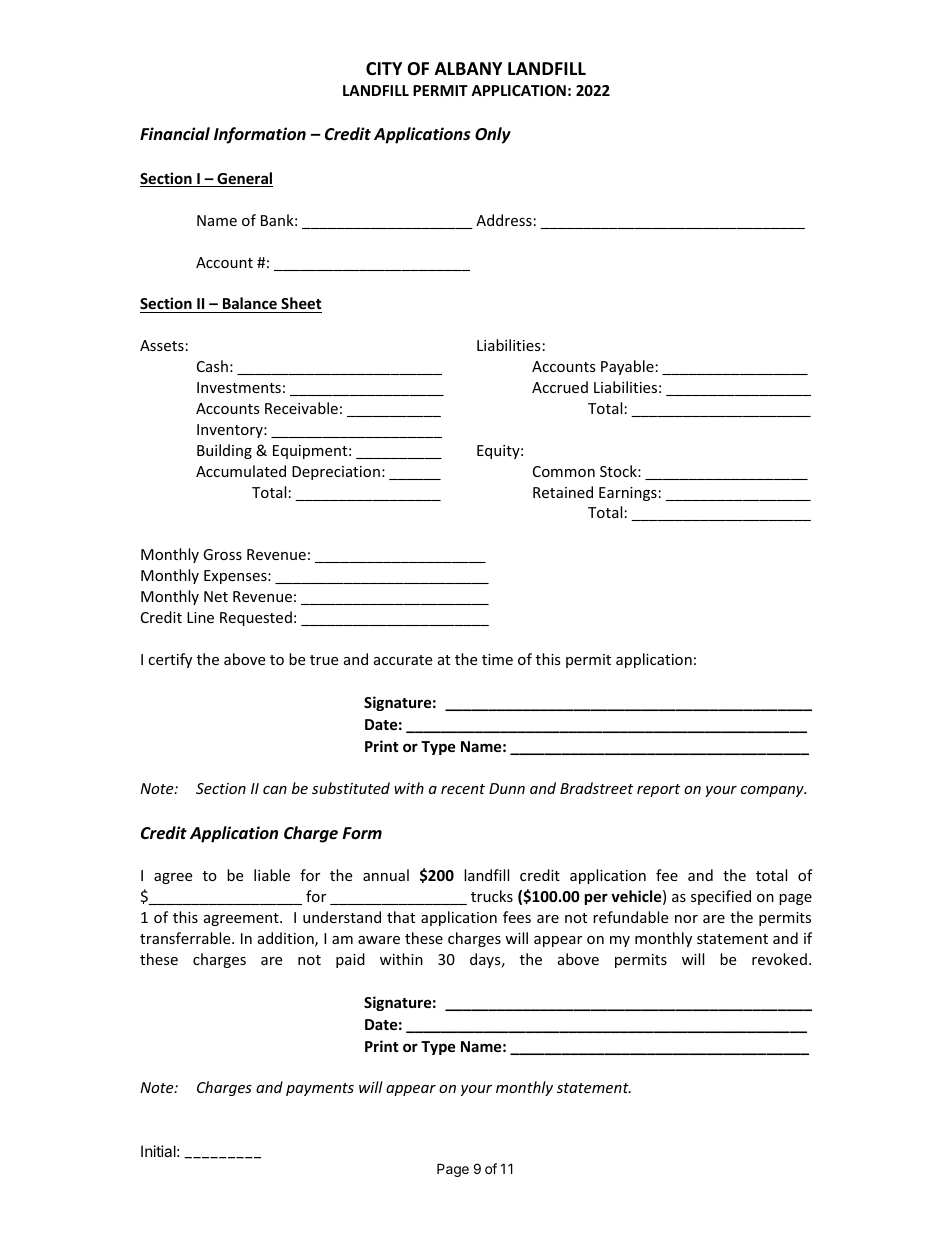 The width and height of the document is (952, 1233). I want to click on ALBANY, so click(468, 68).
